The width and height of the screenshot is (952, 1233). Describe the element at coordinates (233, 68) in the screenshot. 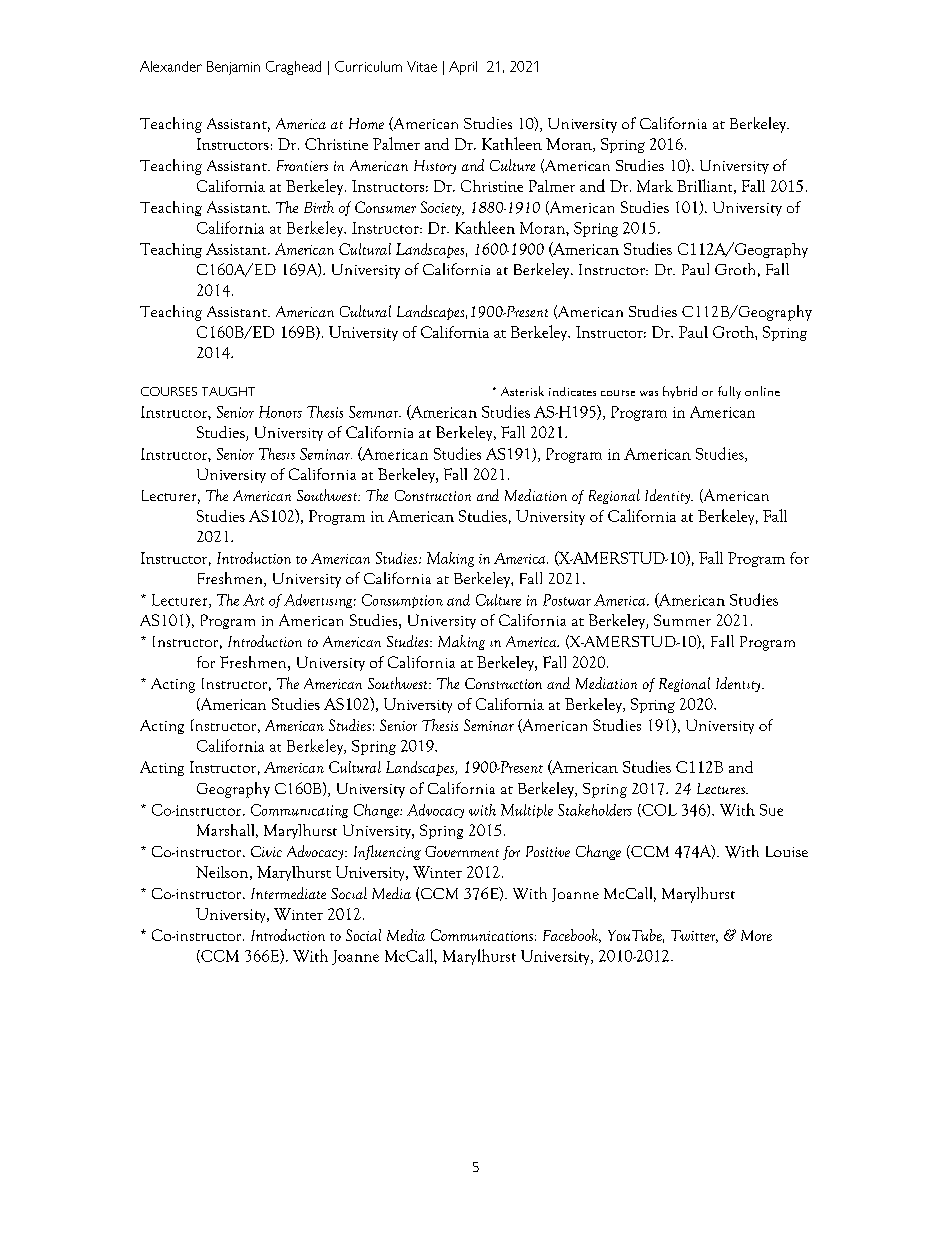

I see `Benjamin` at that location.
